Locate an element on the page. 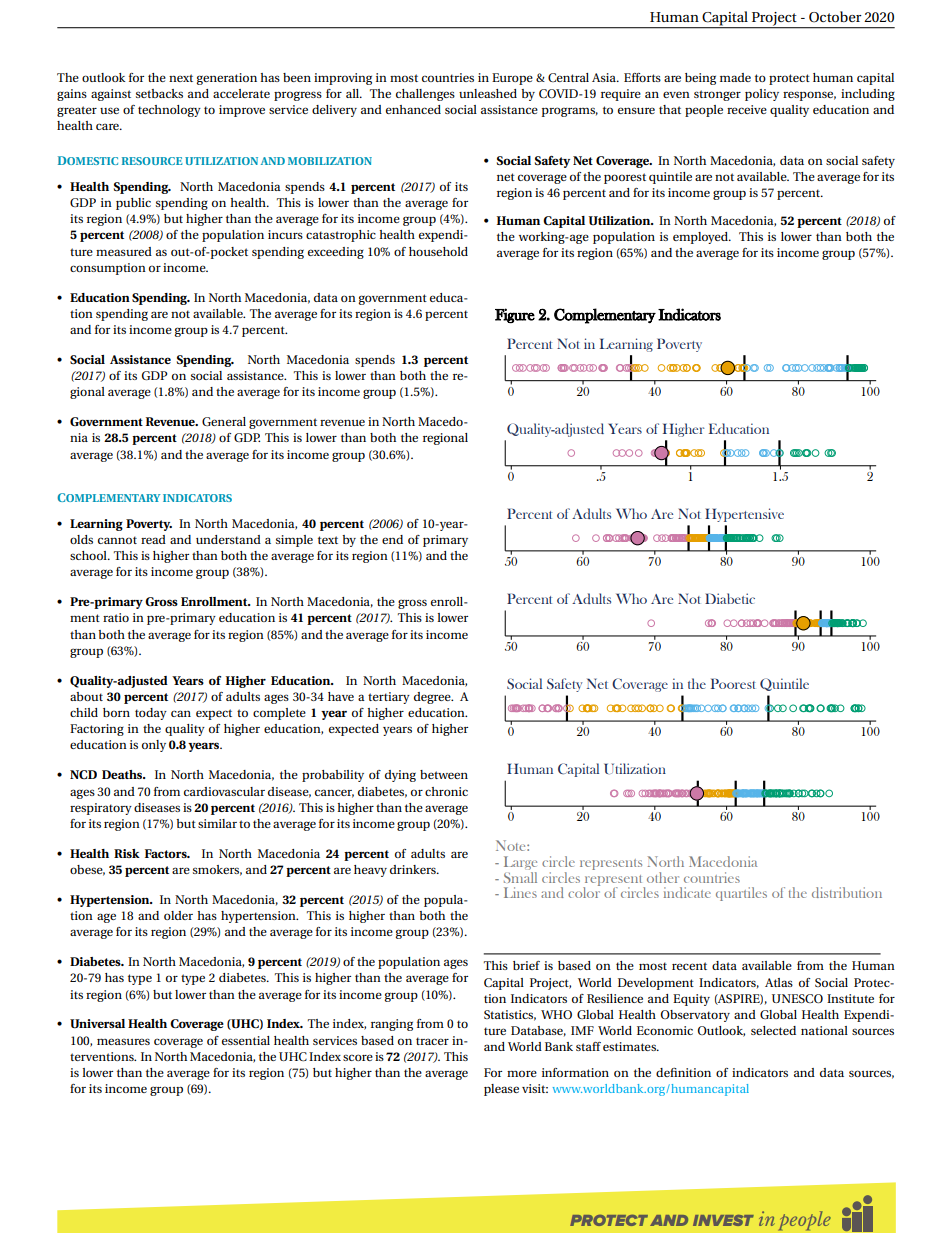 This page has height=1233, width=952. read is located at coordinates (153, 539).
